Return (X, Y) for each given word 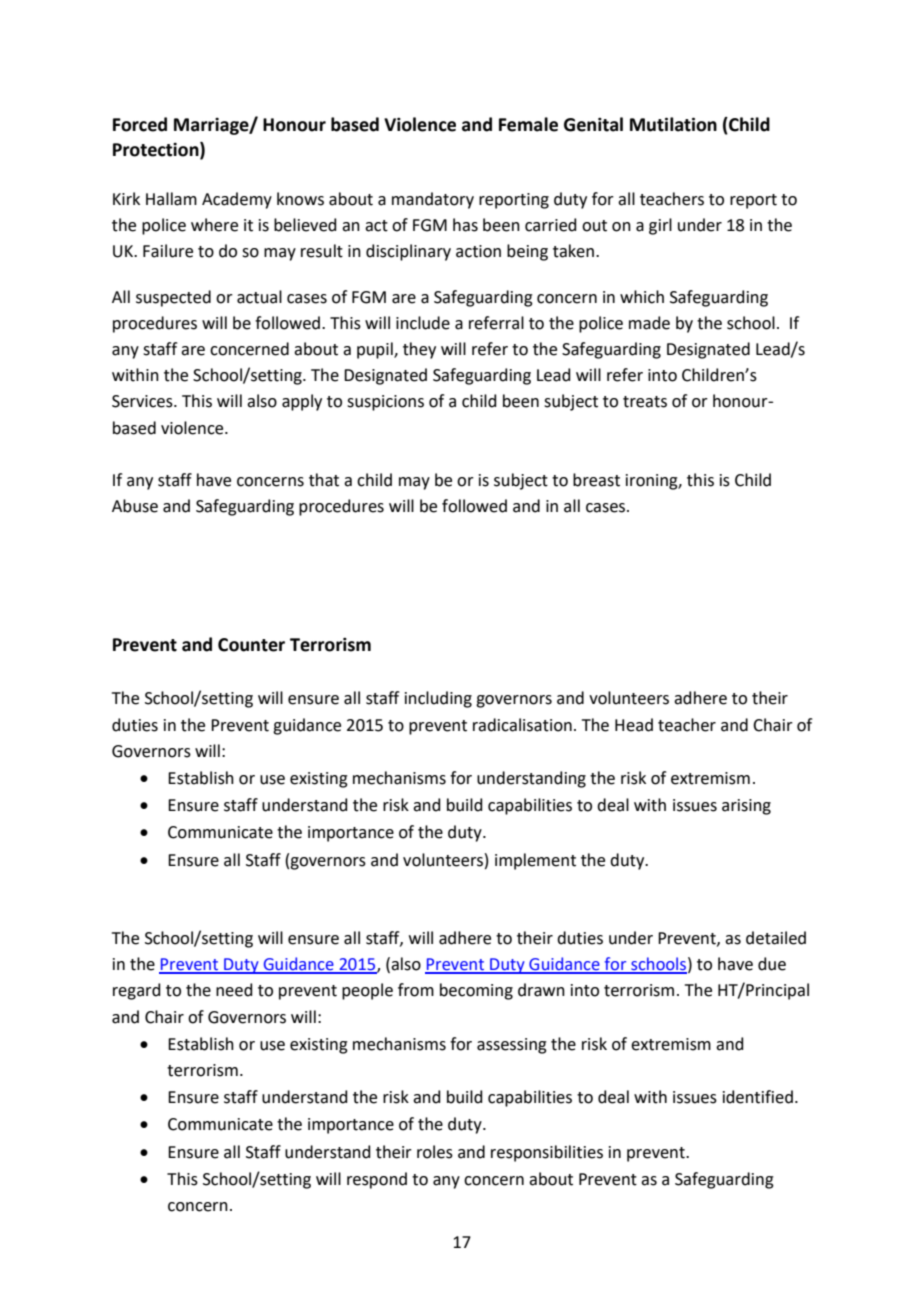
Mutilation (673, 124)
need (234, 990)
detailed (776, 938)
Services (143, 401)
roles (435, 1152)
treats (645, 402)
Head (634, 725)
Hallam (171, 199)
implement (535, 861)
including (438, 699)
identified (758, 1097)
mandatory (433, 200)
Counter (251, 645)
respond (377, 1180)
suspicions (385, 403)
